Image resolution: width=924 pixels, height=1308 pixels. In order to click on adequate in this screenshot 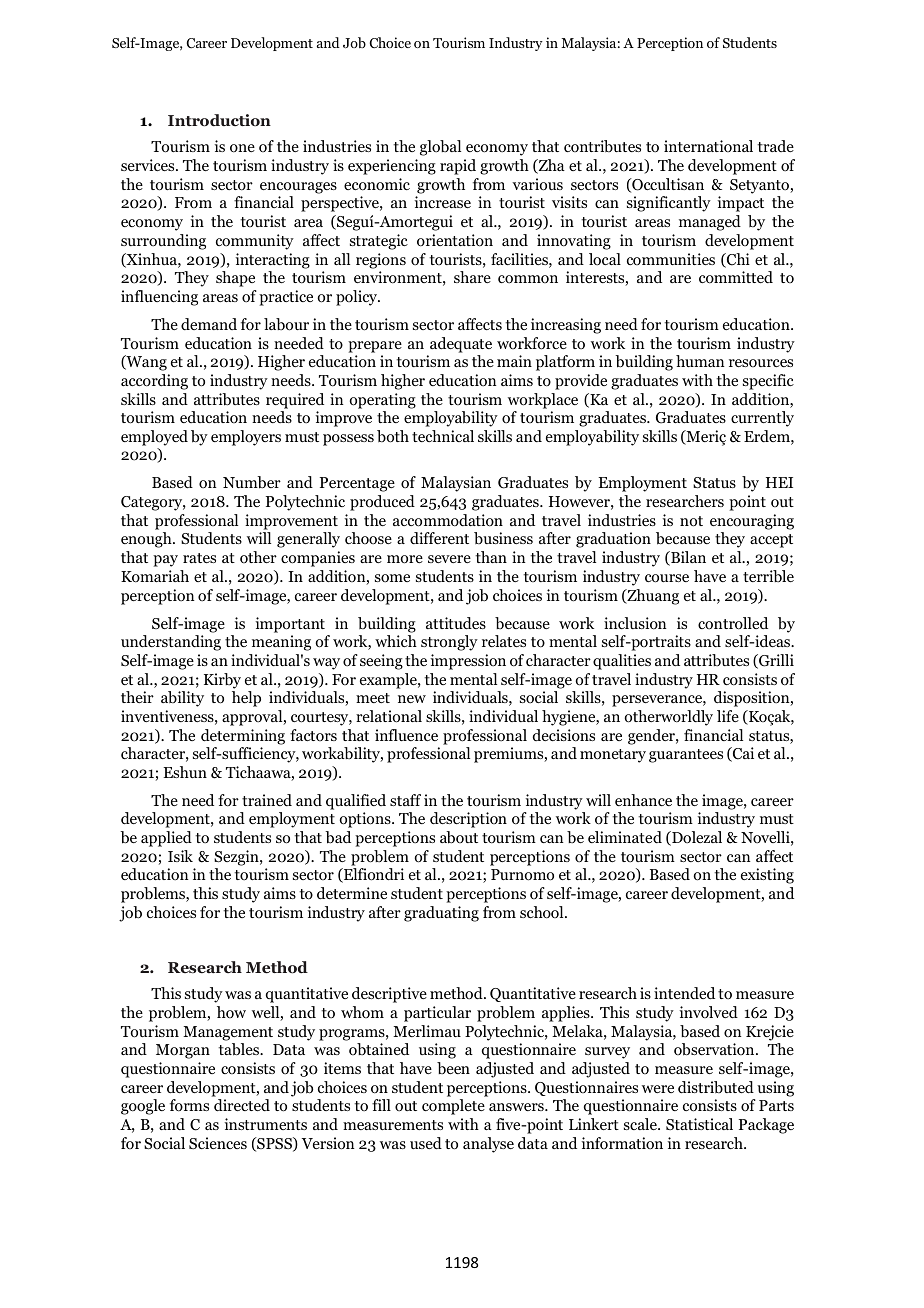, I will do `click(461, 345)`.
